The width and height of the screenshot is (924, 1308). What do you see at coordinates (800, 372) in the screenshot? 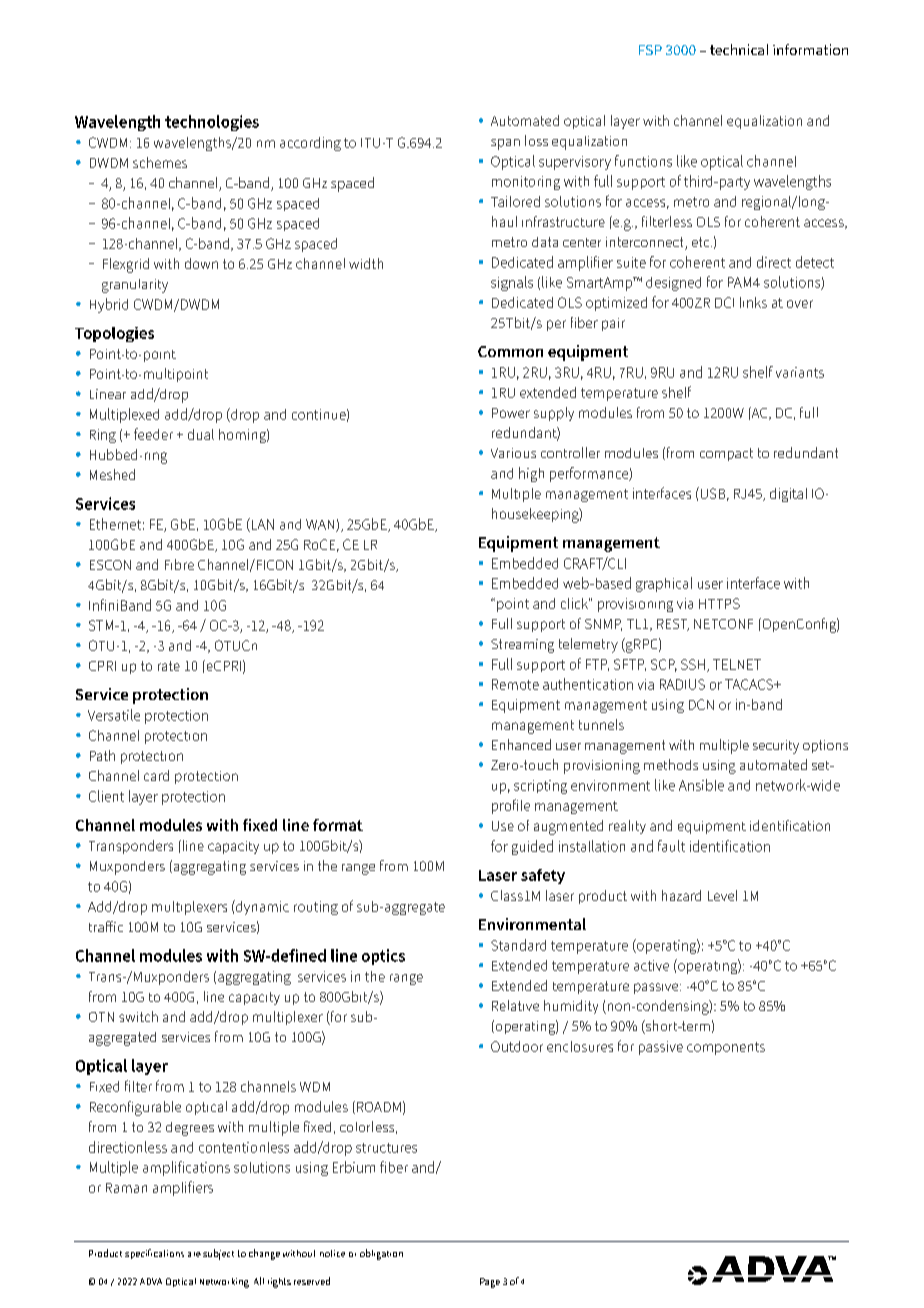
I see `variants` at bounding box center [800, 372].
